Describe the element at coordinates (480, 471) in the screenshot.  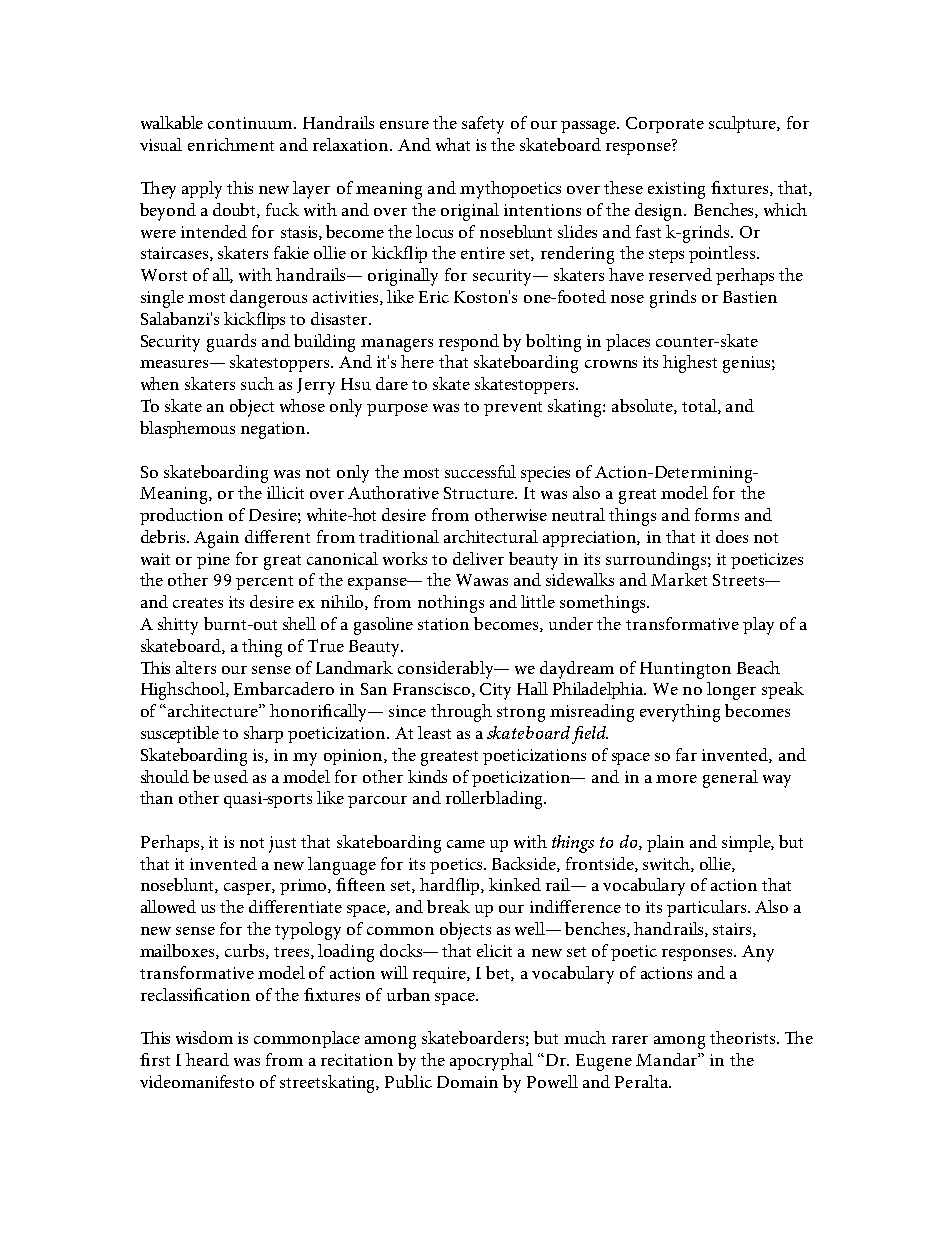
I see `successful` at that location.
